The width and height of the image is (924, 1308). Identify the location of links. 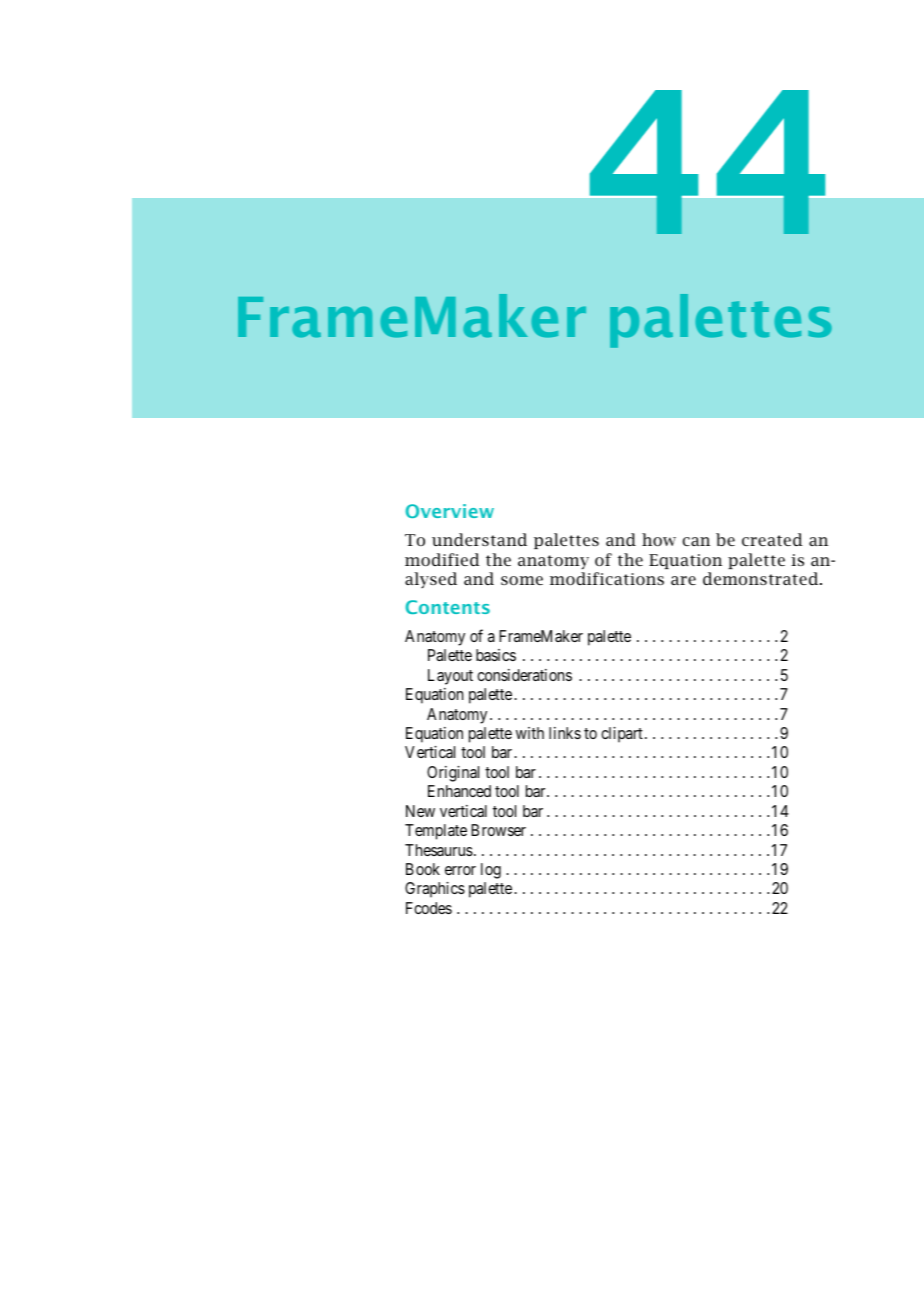
(565, 733).
